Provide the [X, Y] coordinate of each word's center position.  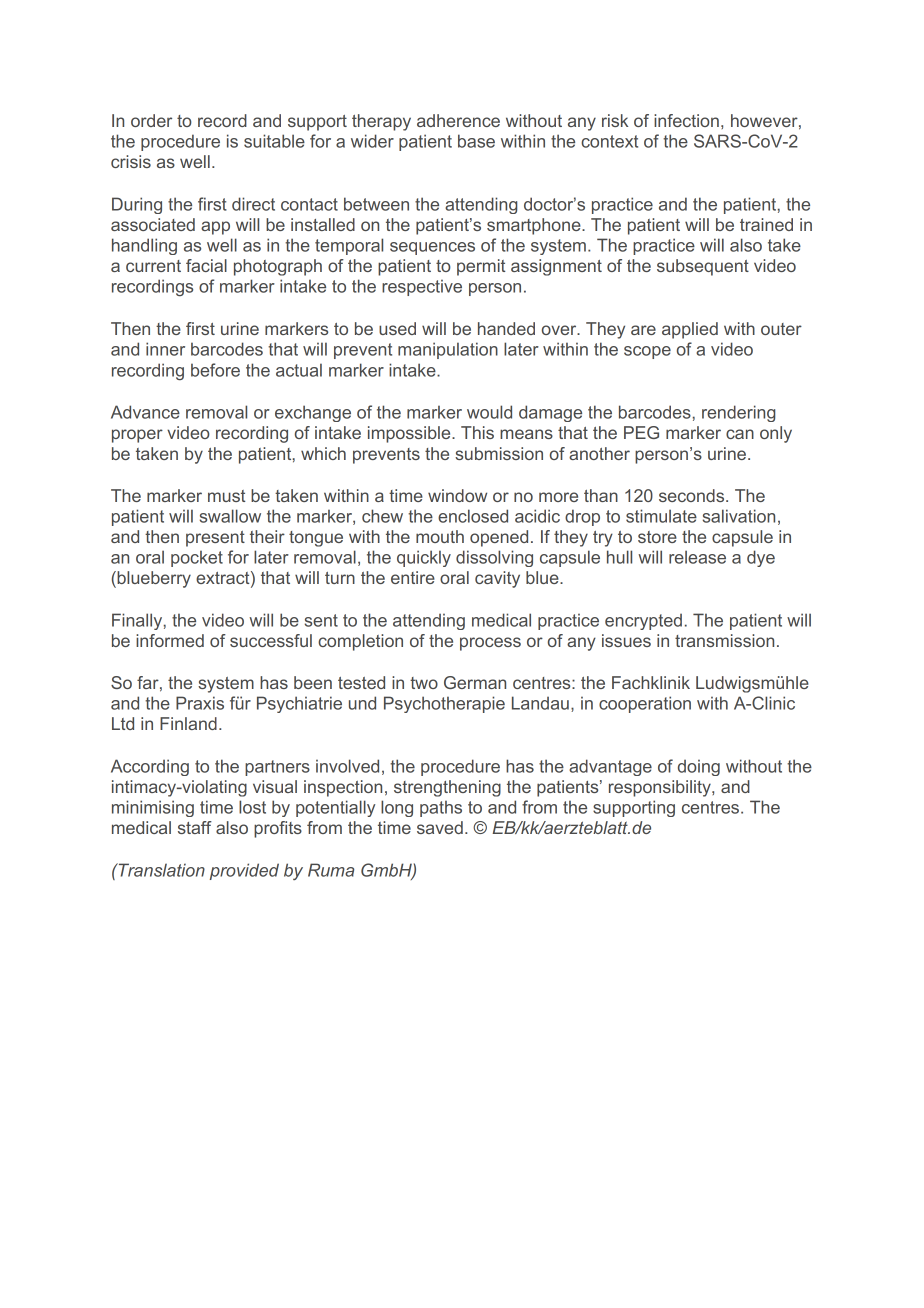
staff [195, 827]
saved [440, 827]
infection [686, 120]
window [457, 495]
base [476, 141]
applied [690, 330]
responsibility [661, 788]
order [151, 120]
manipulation [448, 350]
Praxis [200, 703]
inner [165, 349]
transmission [724, 640]
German [475, 682]
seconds [693, 495]
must [227, 496]
